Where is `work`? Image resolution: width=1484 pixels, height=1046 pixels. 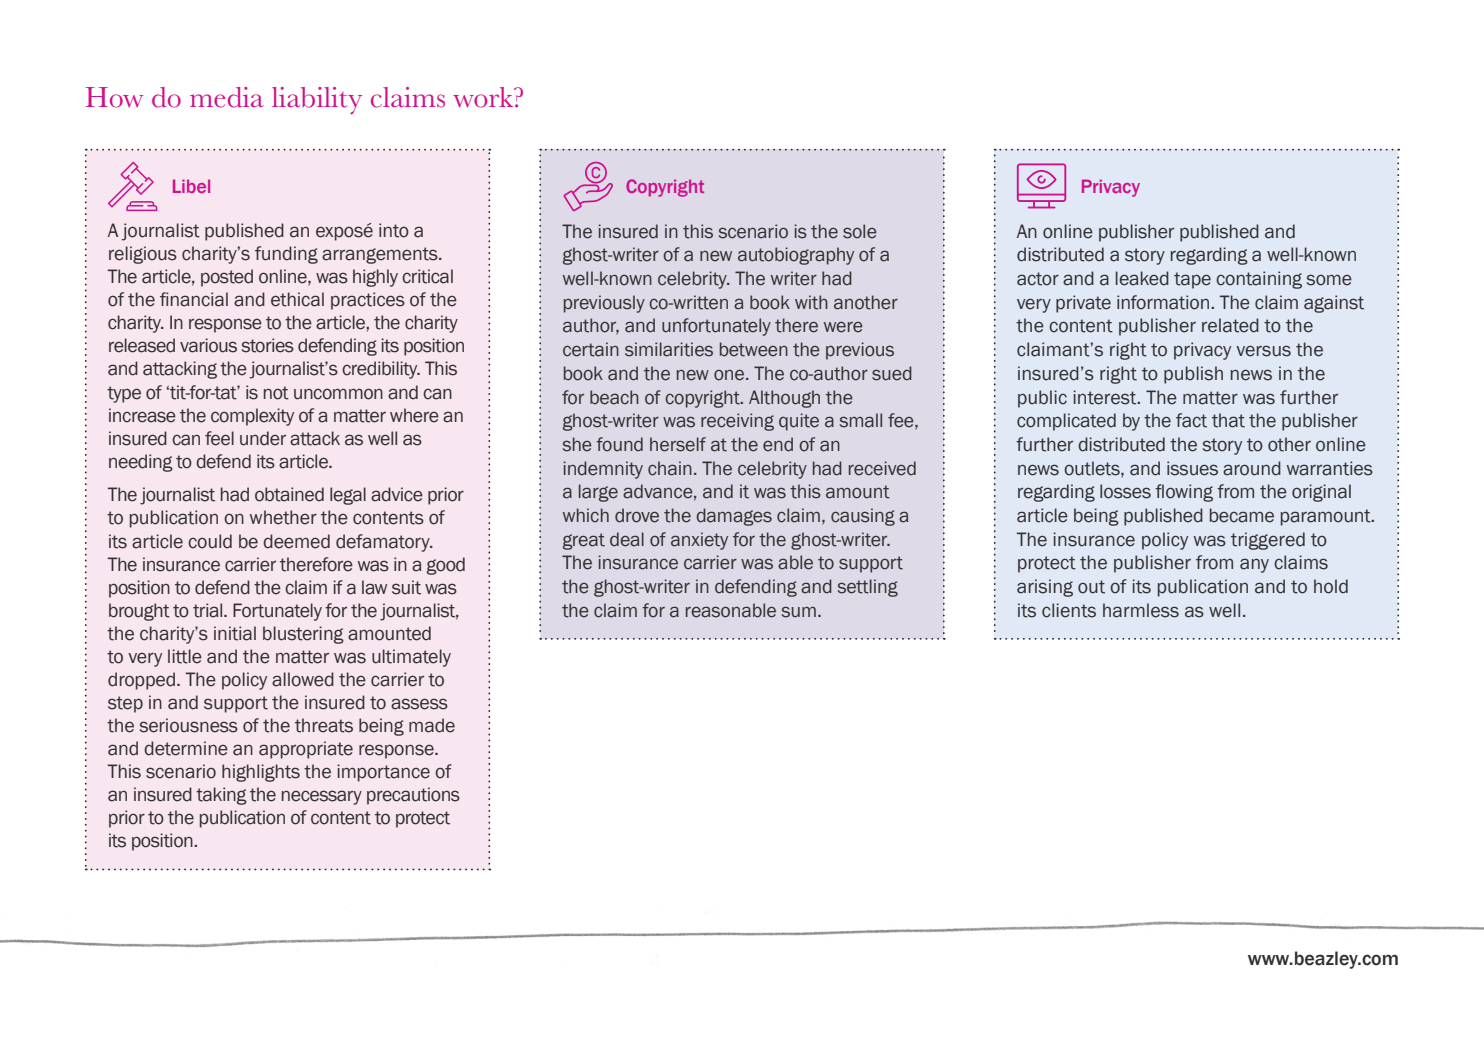
work is located at coordinates (484, 97).
